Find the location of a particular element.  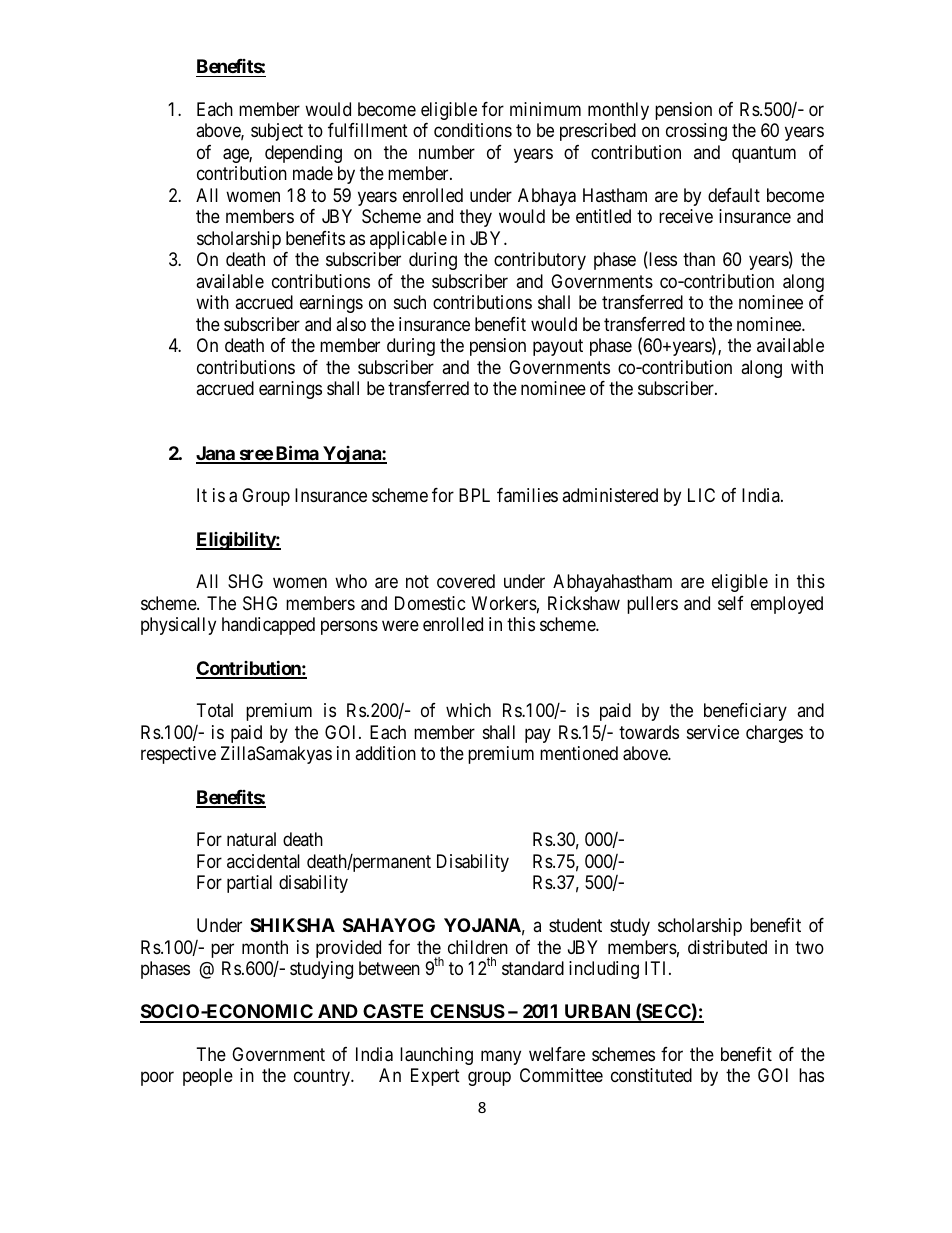

conditions is located at coordinates (473, 130).
